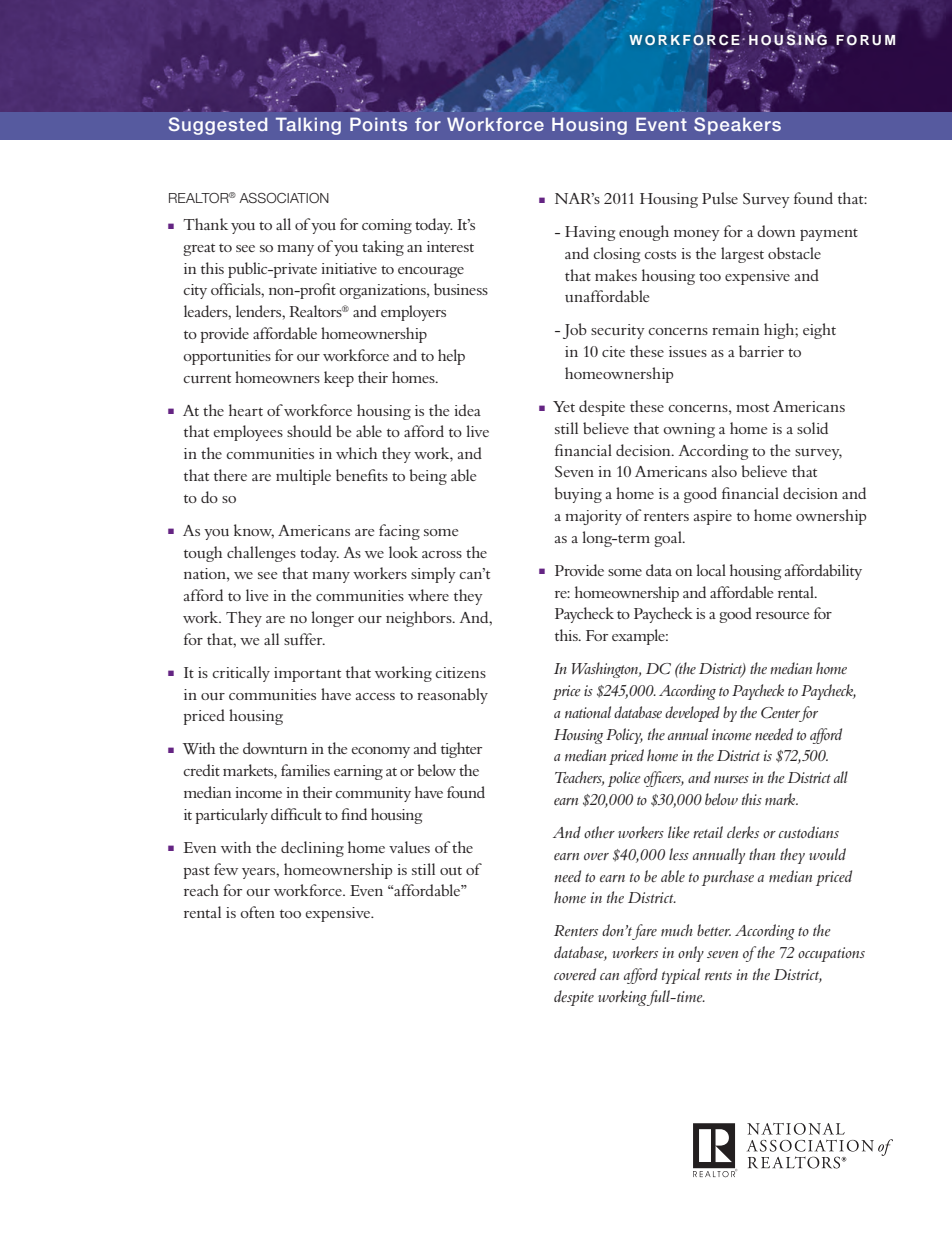  What do you see at coordinates (308, 126) in the document?
I see `Talking` at bounding box center [308, 126].
